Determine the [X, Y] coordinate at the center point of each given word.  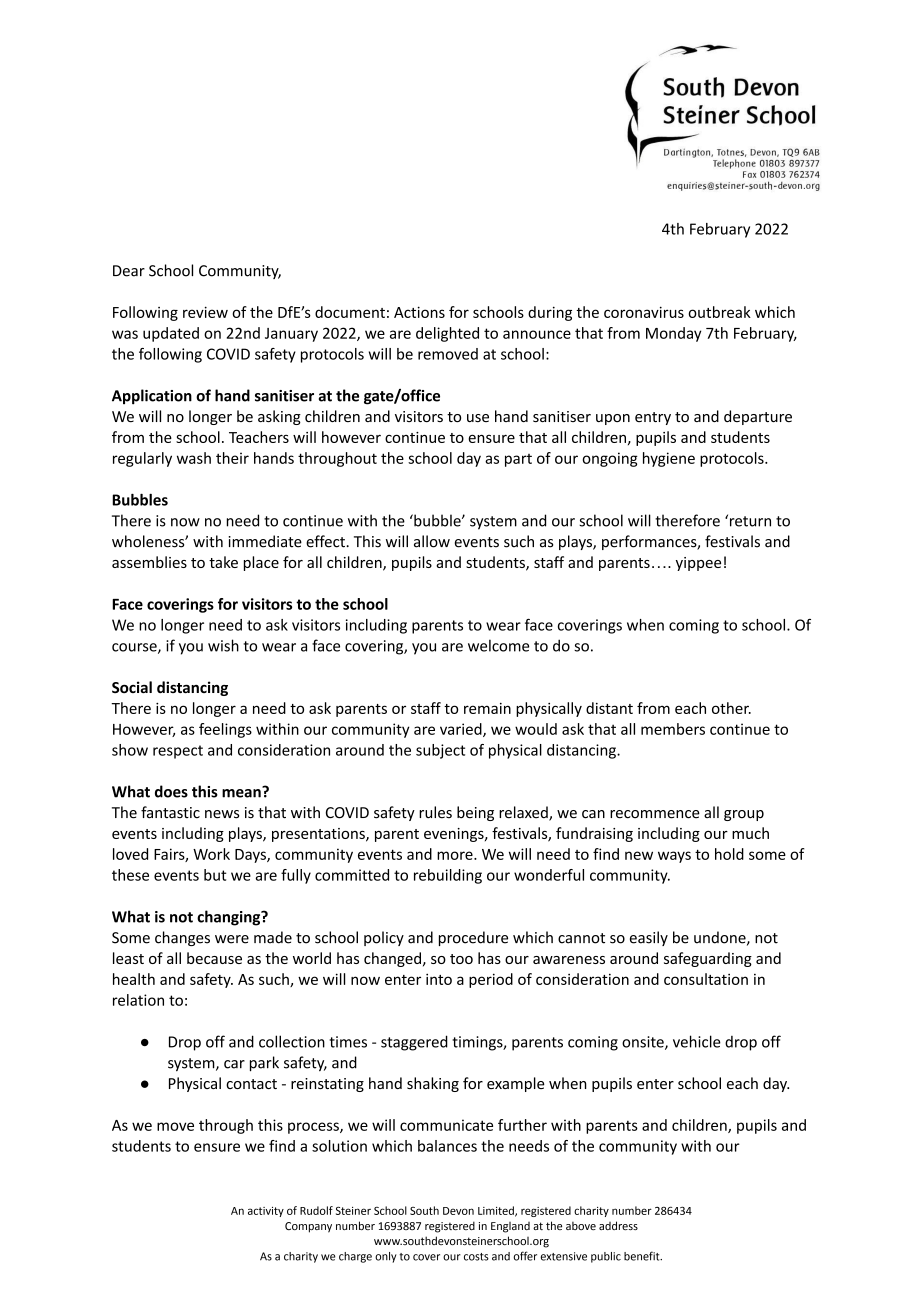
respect [178, 752]
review [205, 312]
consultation [706, 979]
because [214, 958]
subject [440, 751]
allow [432, 541]
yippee [698, 564]
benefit [643, 1256]
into [439, 979]
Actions [419, 312]
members [673, 729]
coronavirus [644, 312]
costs [476, 1257]
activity [266, 1212]
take [223, 562]
